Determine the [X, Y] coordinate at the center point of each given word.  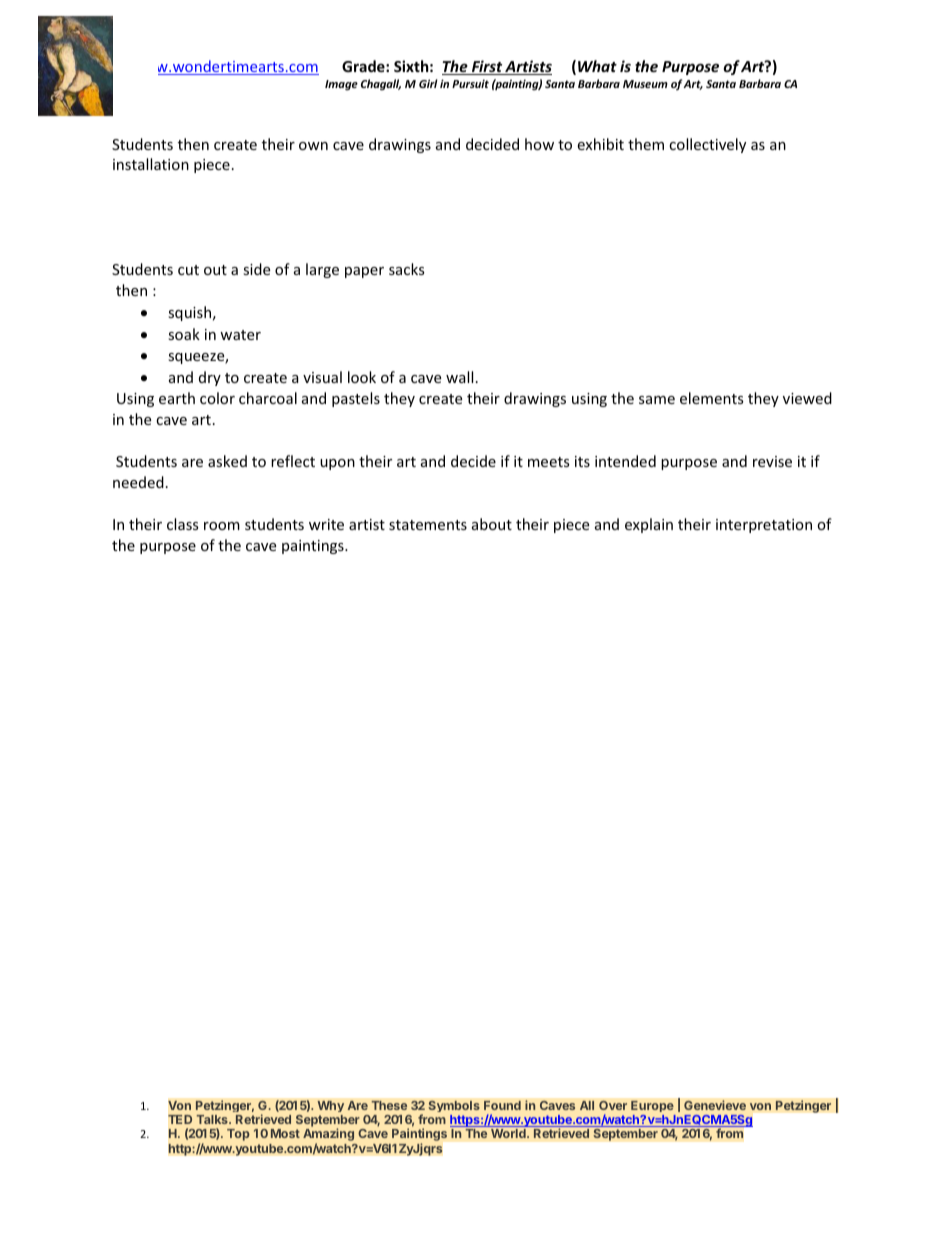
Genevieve [715, 1105]
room [222, 526]
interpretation [764, 526]
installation [151, 164]
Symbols [454, 1106]
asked [227, 461]
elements [712, 398]
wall [459, 377]
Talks [213, 1119]
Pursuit [470, 83]
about [492, 524]
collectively [707, 145]
